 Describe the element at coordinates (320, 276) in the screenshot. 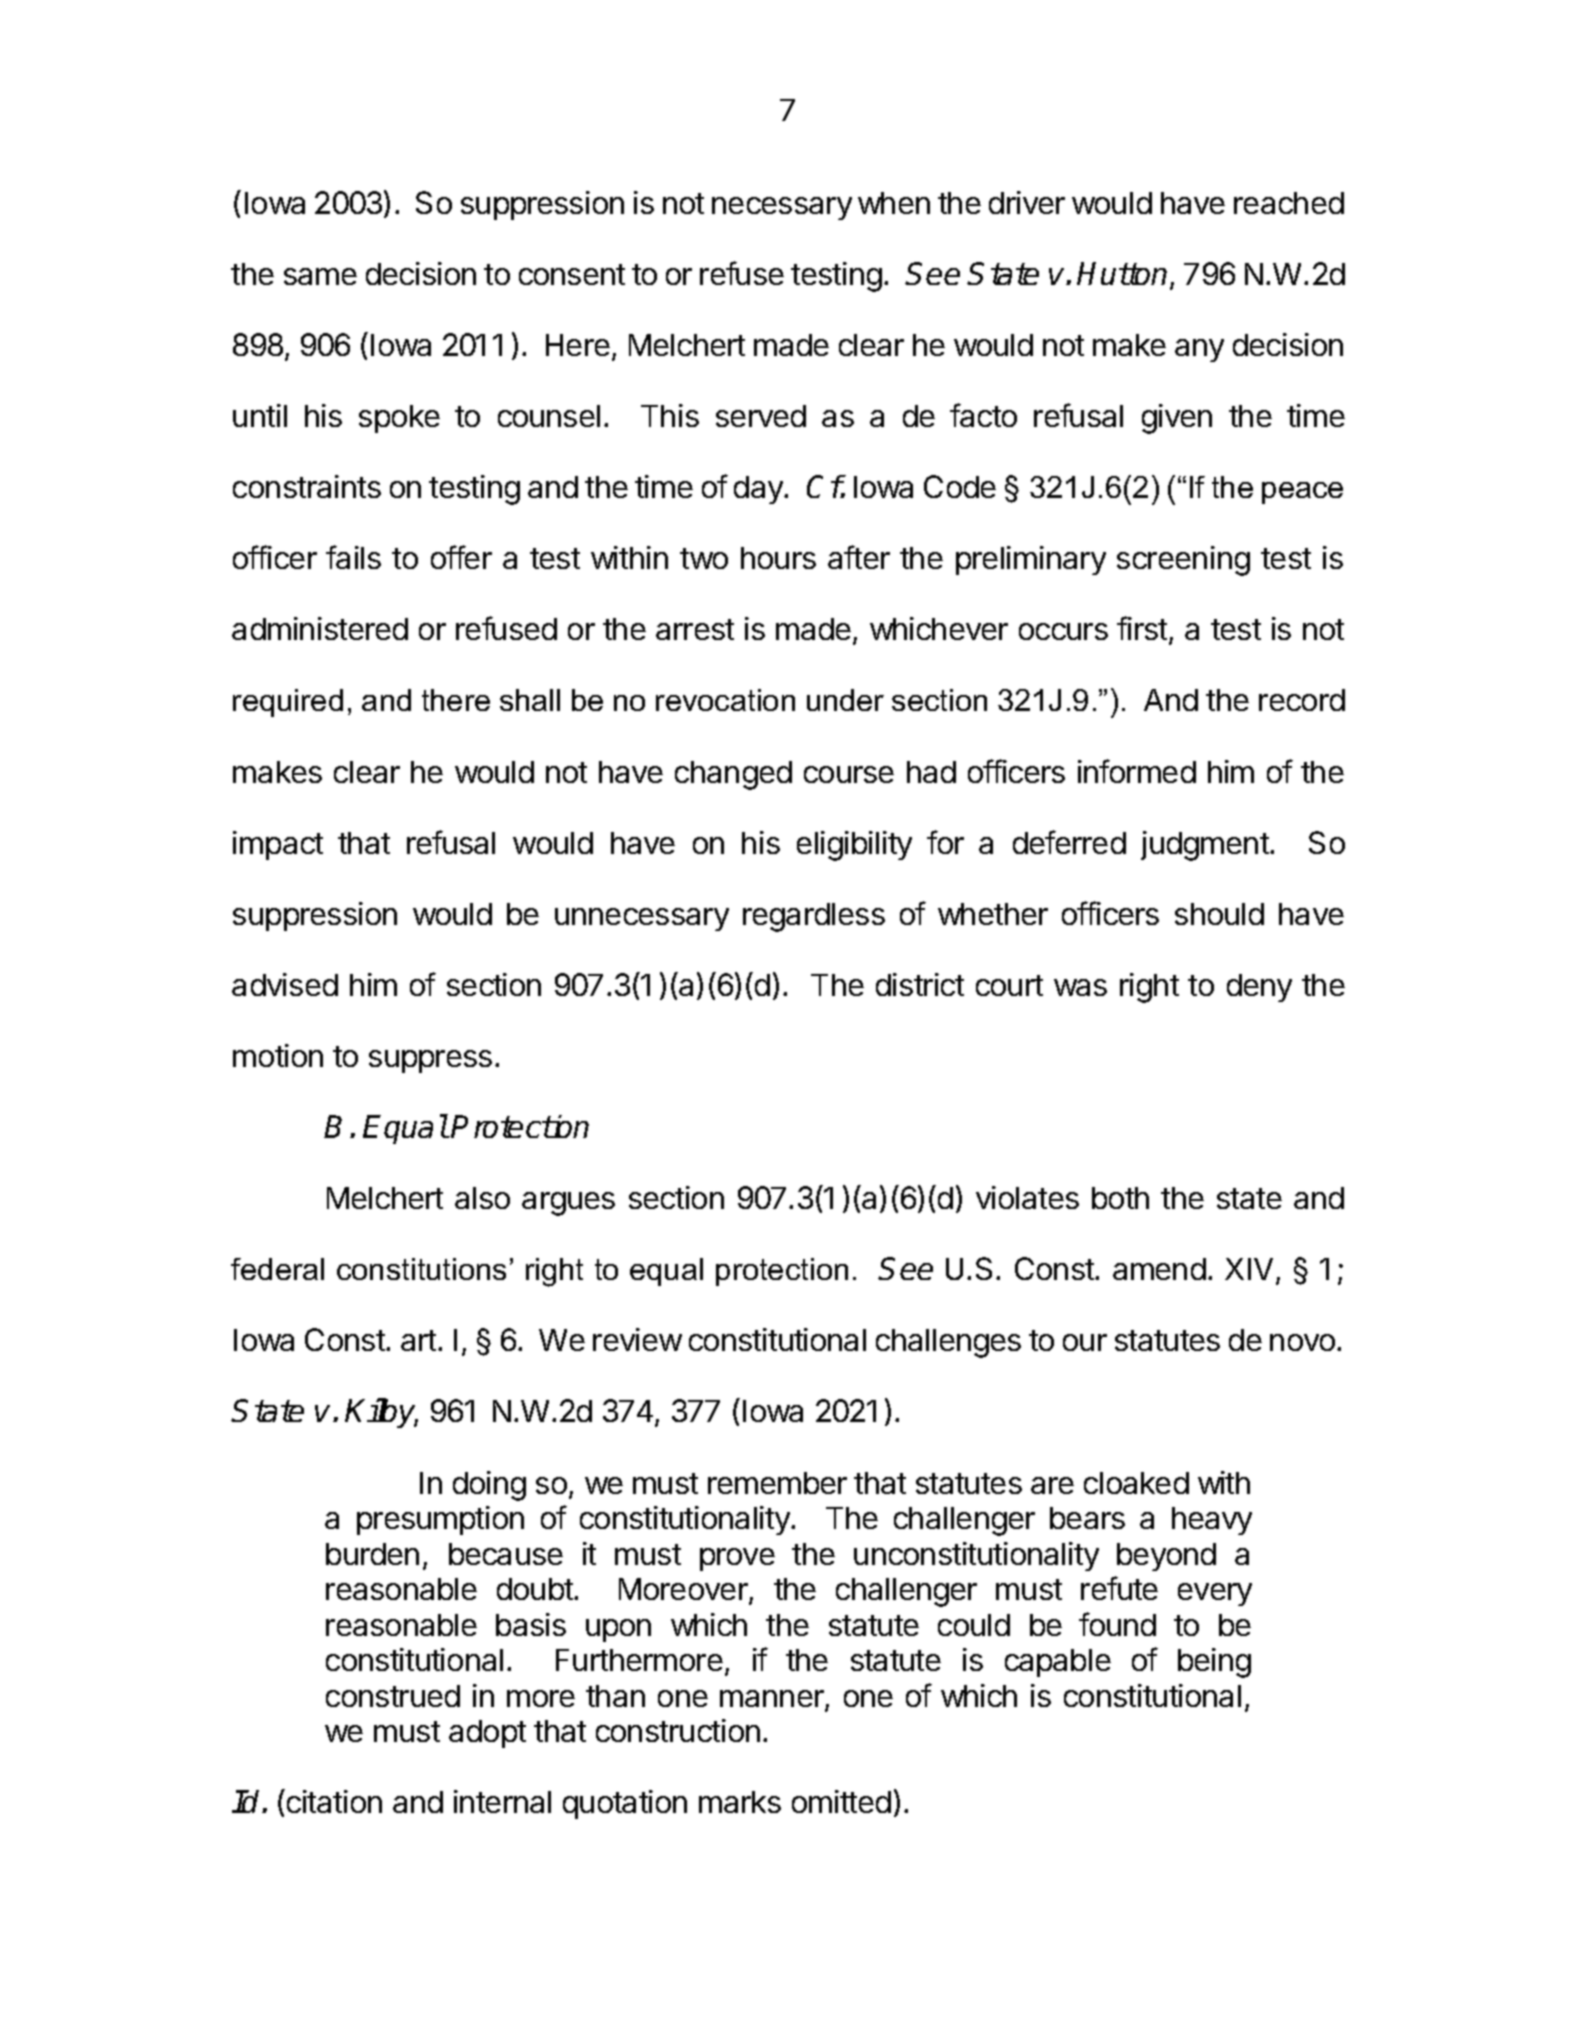

I see `same` at that location.
